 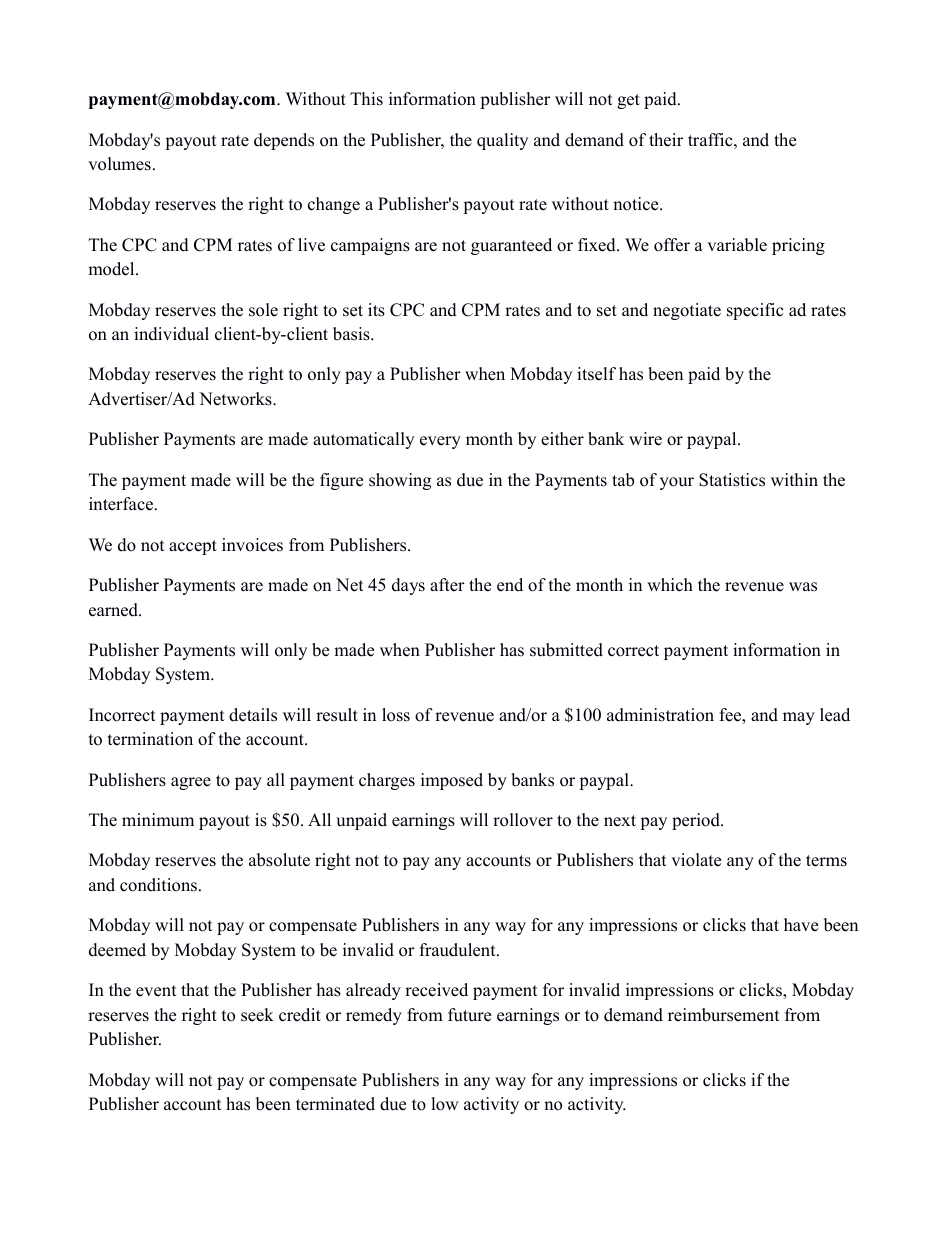 I want to click on Statistics, so click(x=732, y=480).
